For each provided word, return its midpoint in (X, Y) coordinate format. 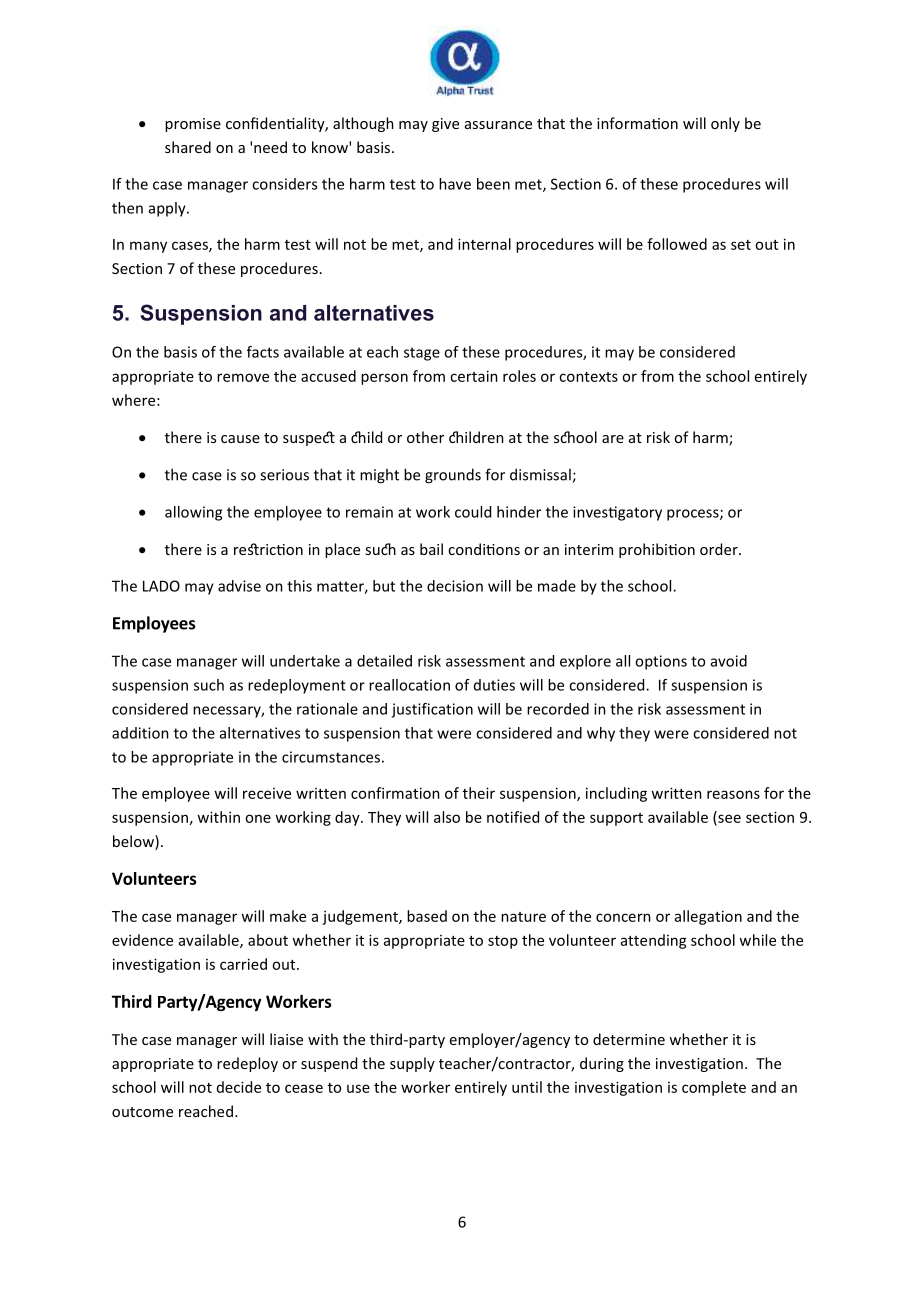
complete (714, 1088)
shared (188, 147)
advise (239, 586)
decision (455, 586)
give (445, 125)
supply (412, 1064)
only (725, 124)
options (661, 662)
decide (239, 1087)
